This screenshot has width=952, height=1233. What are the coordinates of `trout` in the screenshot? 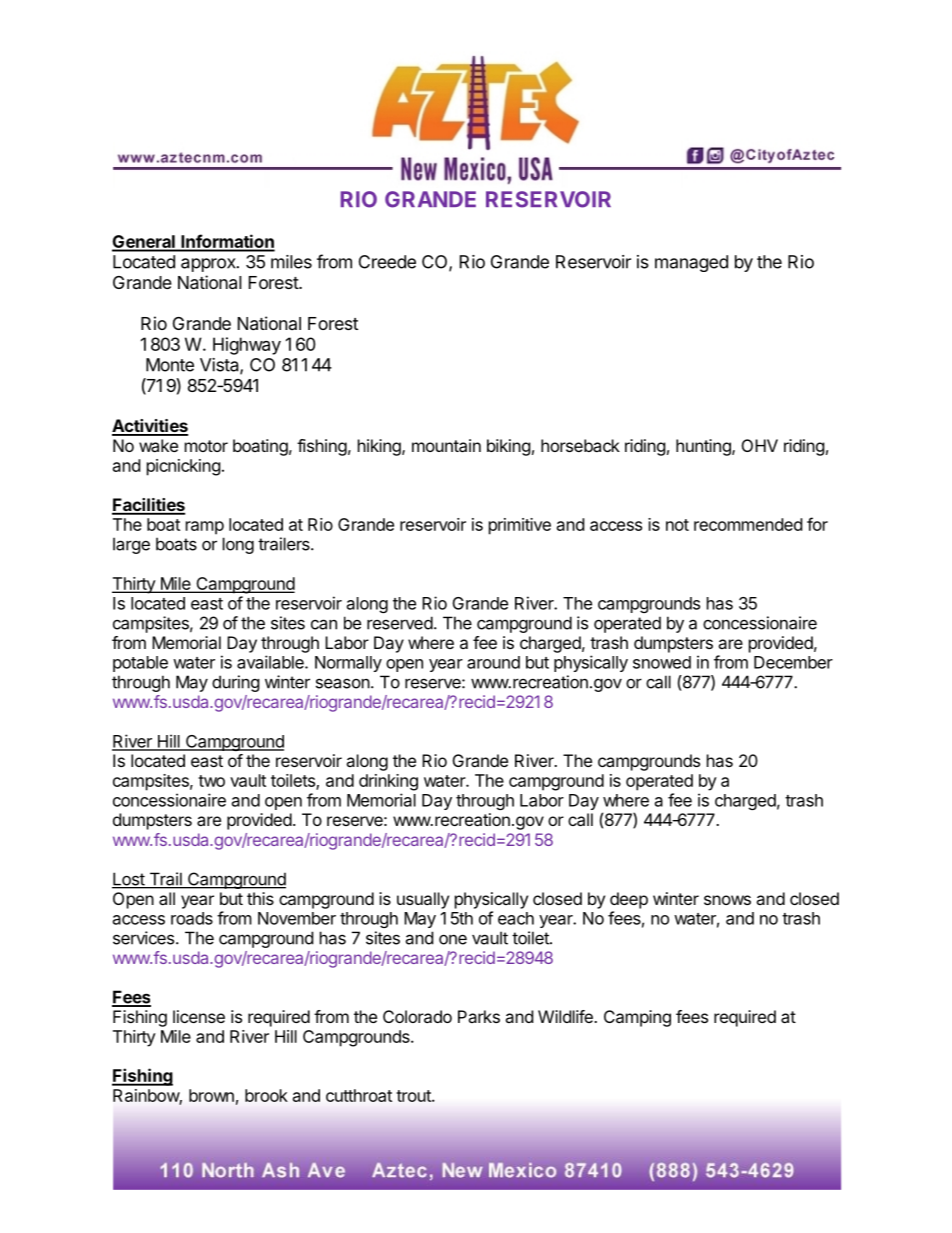 It's located at (414, 1096).
